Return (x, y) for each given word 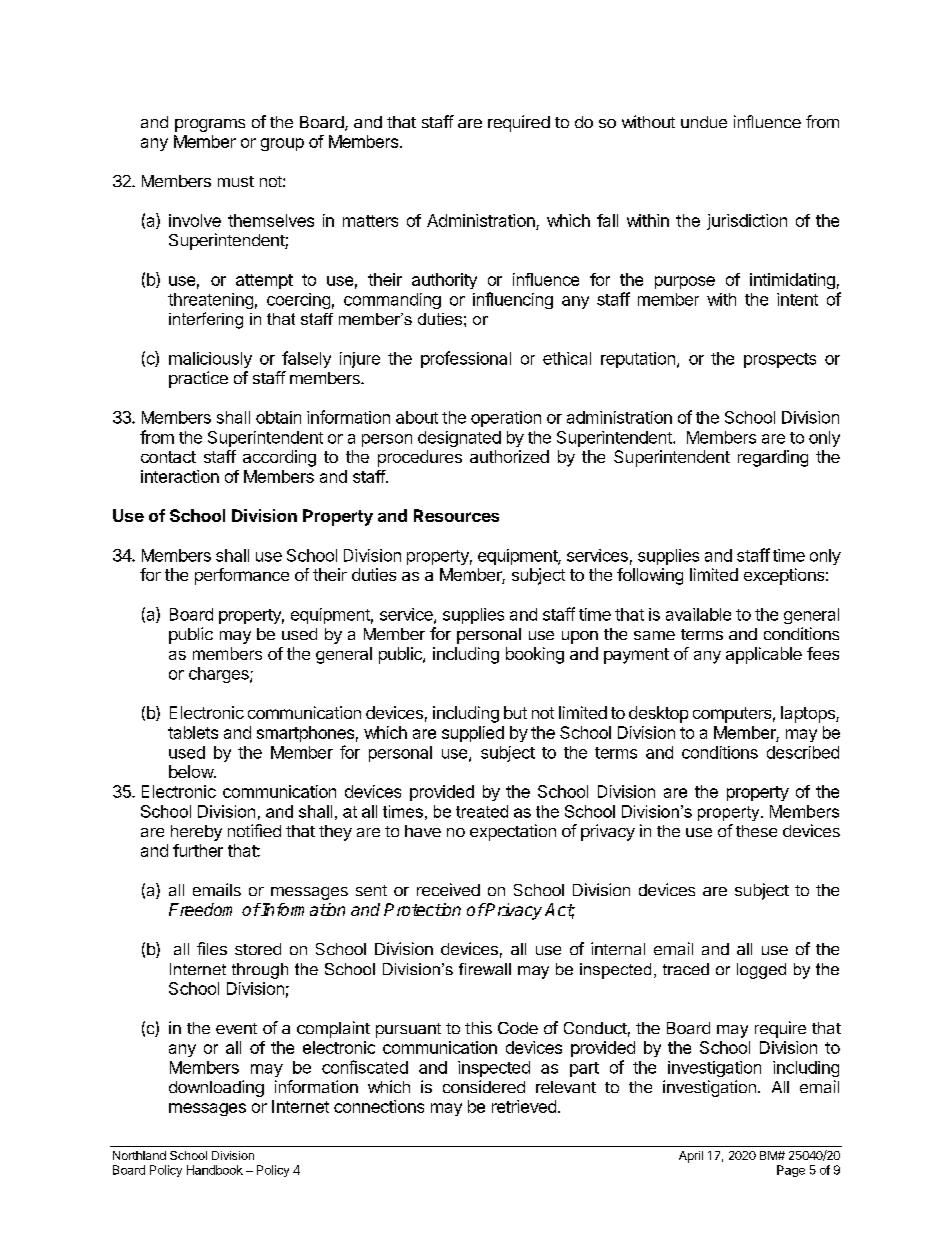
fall (607, 220)
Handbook (215, 1170)
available (698, 614)
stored (258, 949)
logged (761, 971)
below (192, 771)
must (236, 181)
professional (466, 359)
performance (242, 576)
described (803, 752)
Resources (456, 515)
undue (704, 122)
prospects (780, 360)
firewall (485, 969)
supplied (473, 734)
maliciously (210, 360)
